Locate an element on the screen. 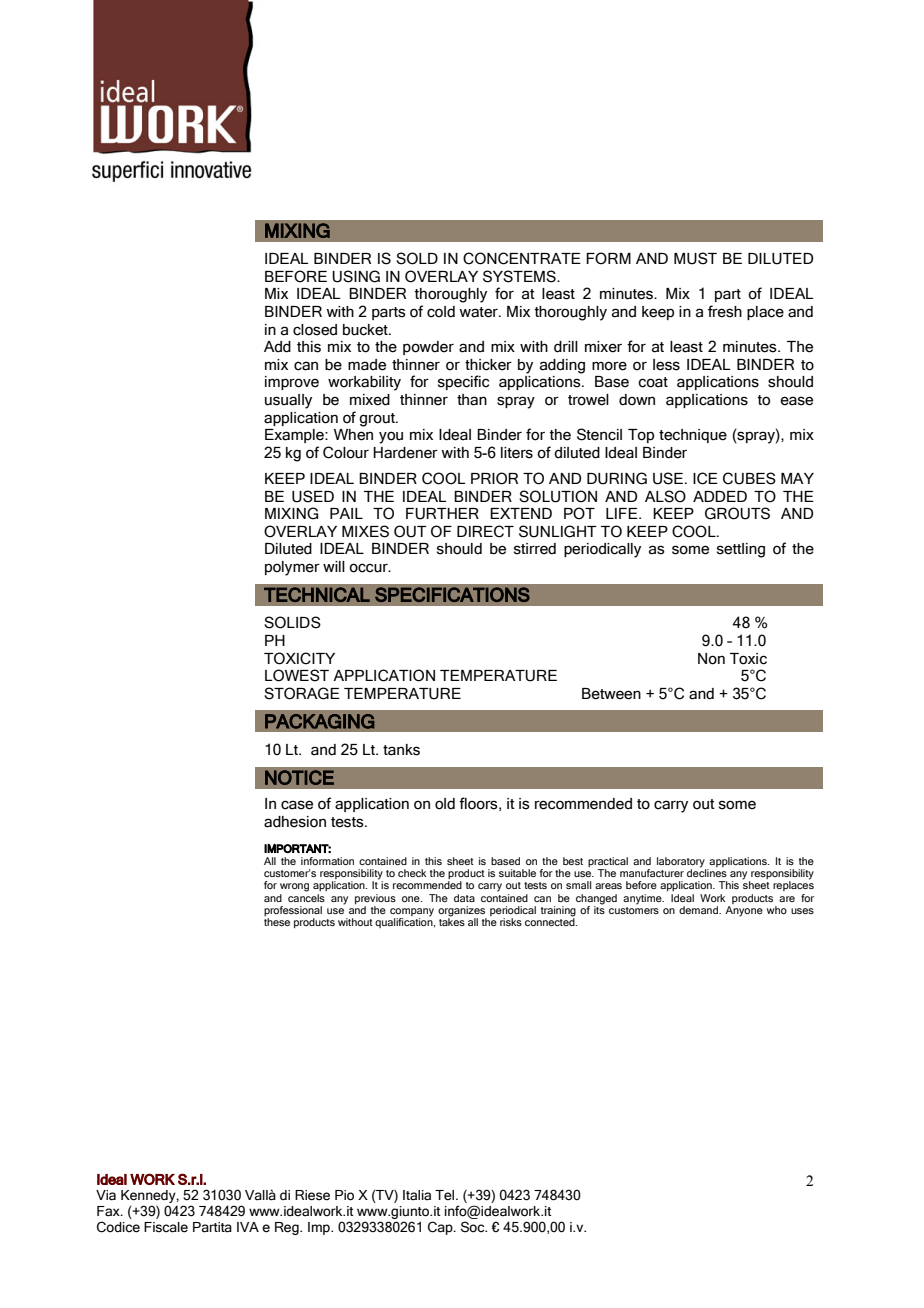 The image size is (924, 1308). occur is located at coordinates (369, 568).
